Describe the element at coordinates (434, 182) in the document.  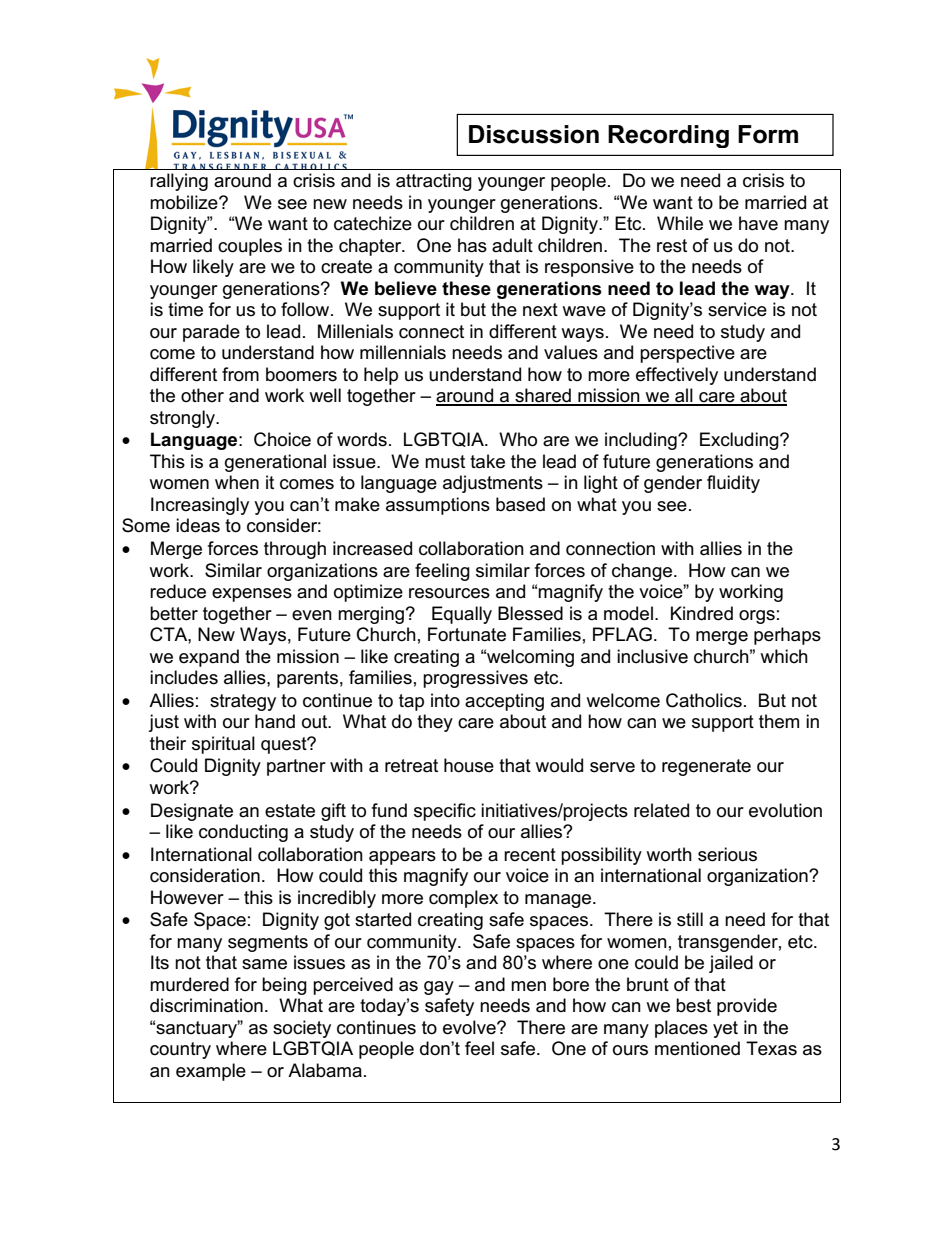
I see `attracting` at that location.
